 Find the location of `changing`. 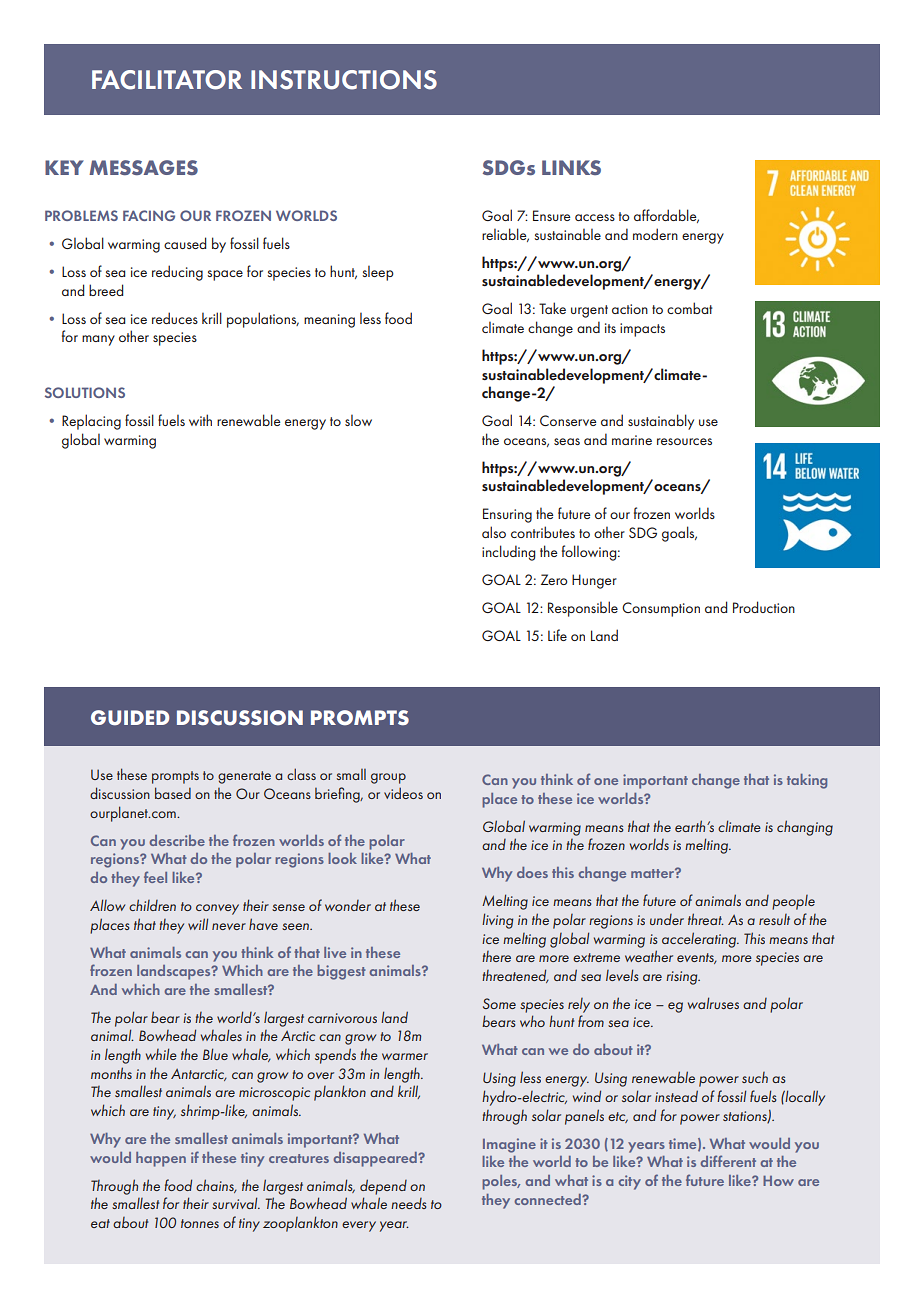

changing is located at coordinates (805, 828).
